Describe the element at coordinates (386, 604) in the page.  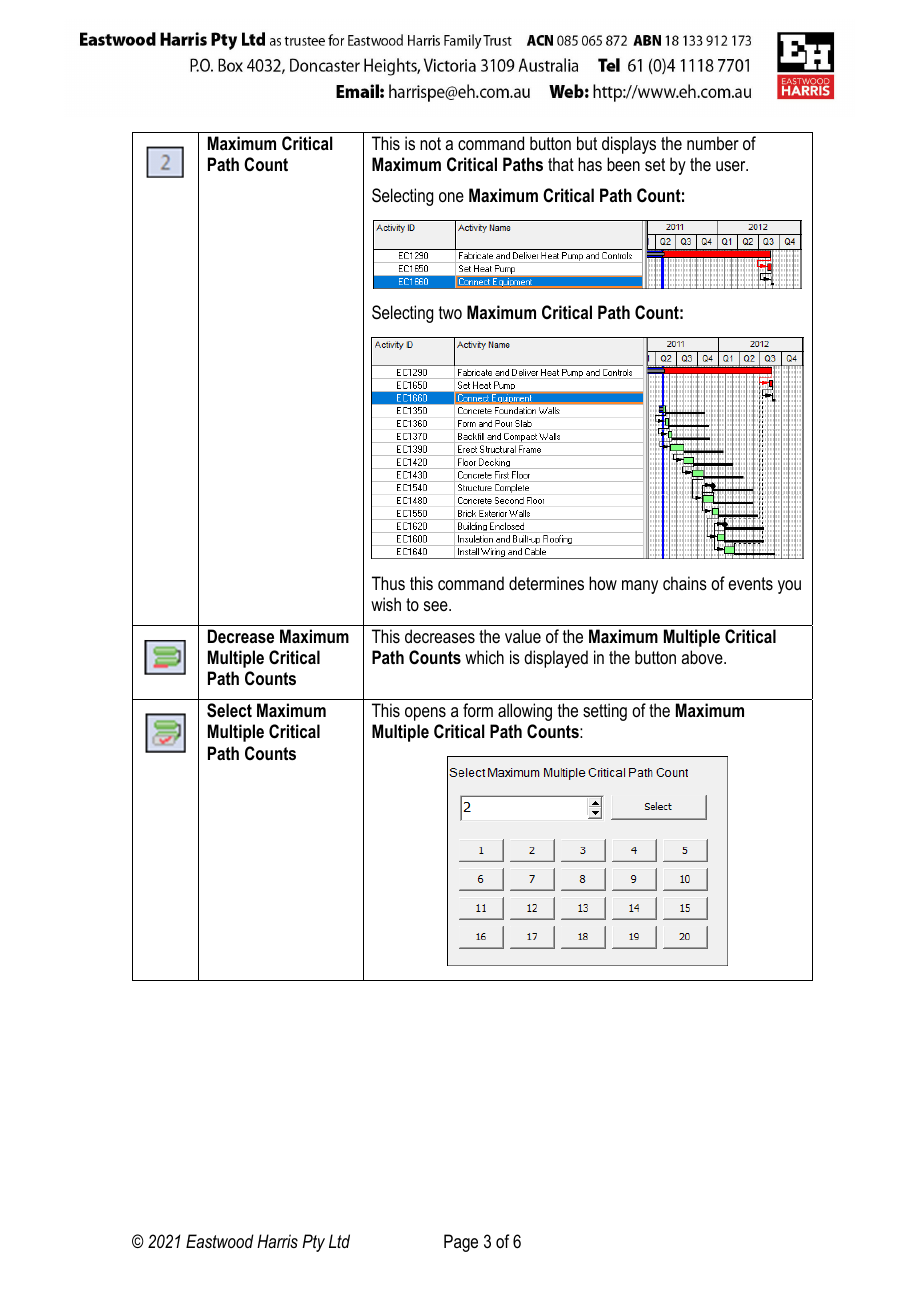
I see `wish` at that location.
